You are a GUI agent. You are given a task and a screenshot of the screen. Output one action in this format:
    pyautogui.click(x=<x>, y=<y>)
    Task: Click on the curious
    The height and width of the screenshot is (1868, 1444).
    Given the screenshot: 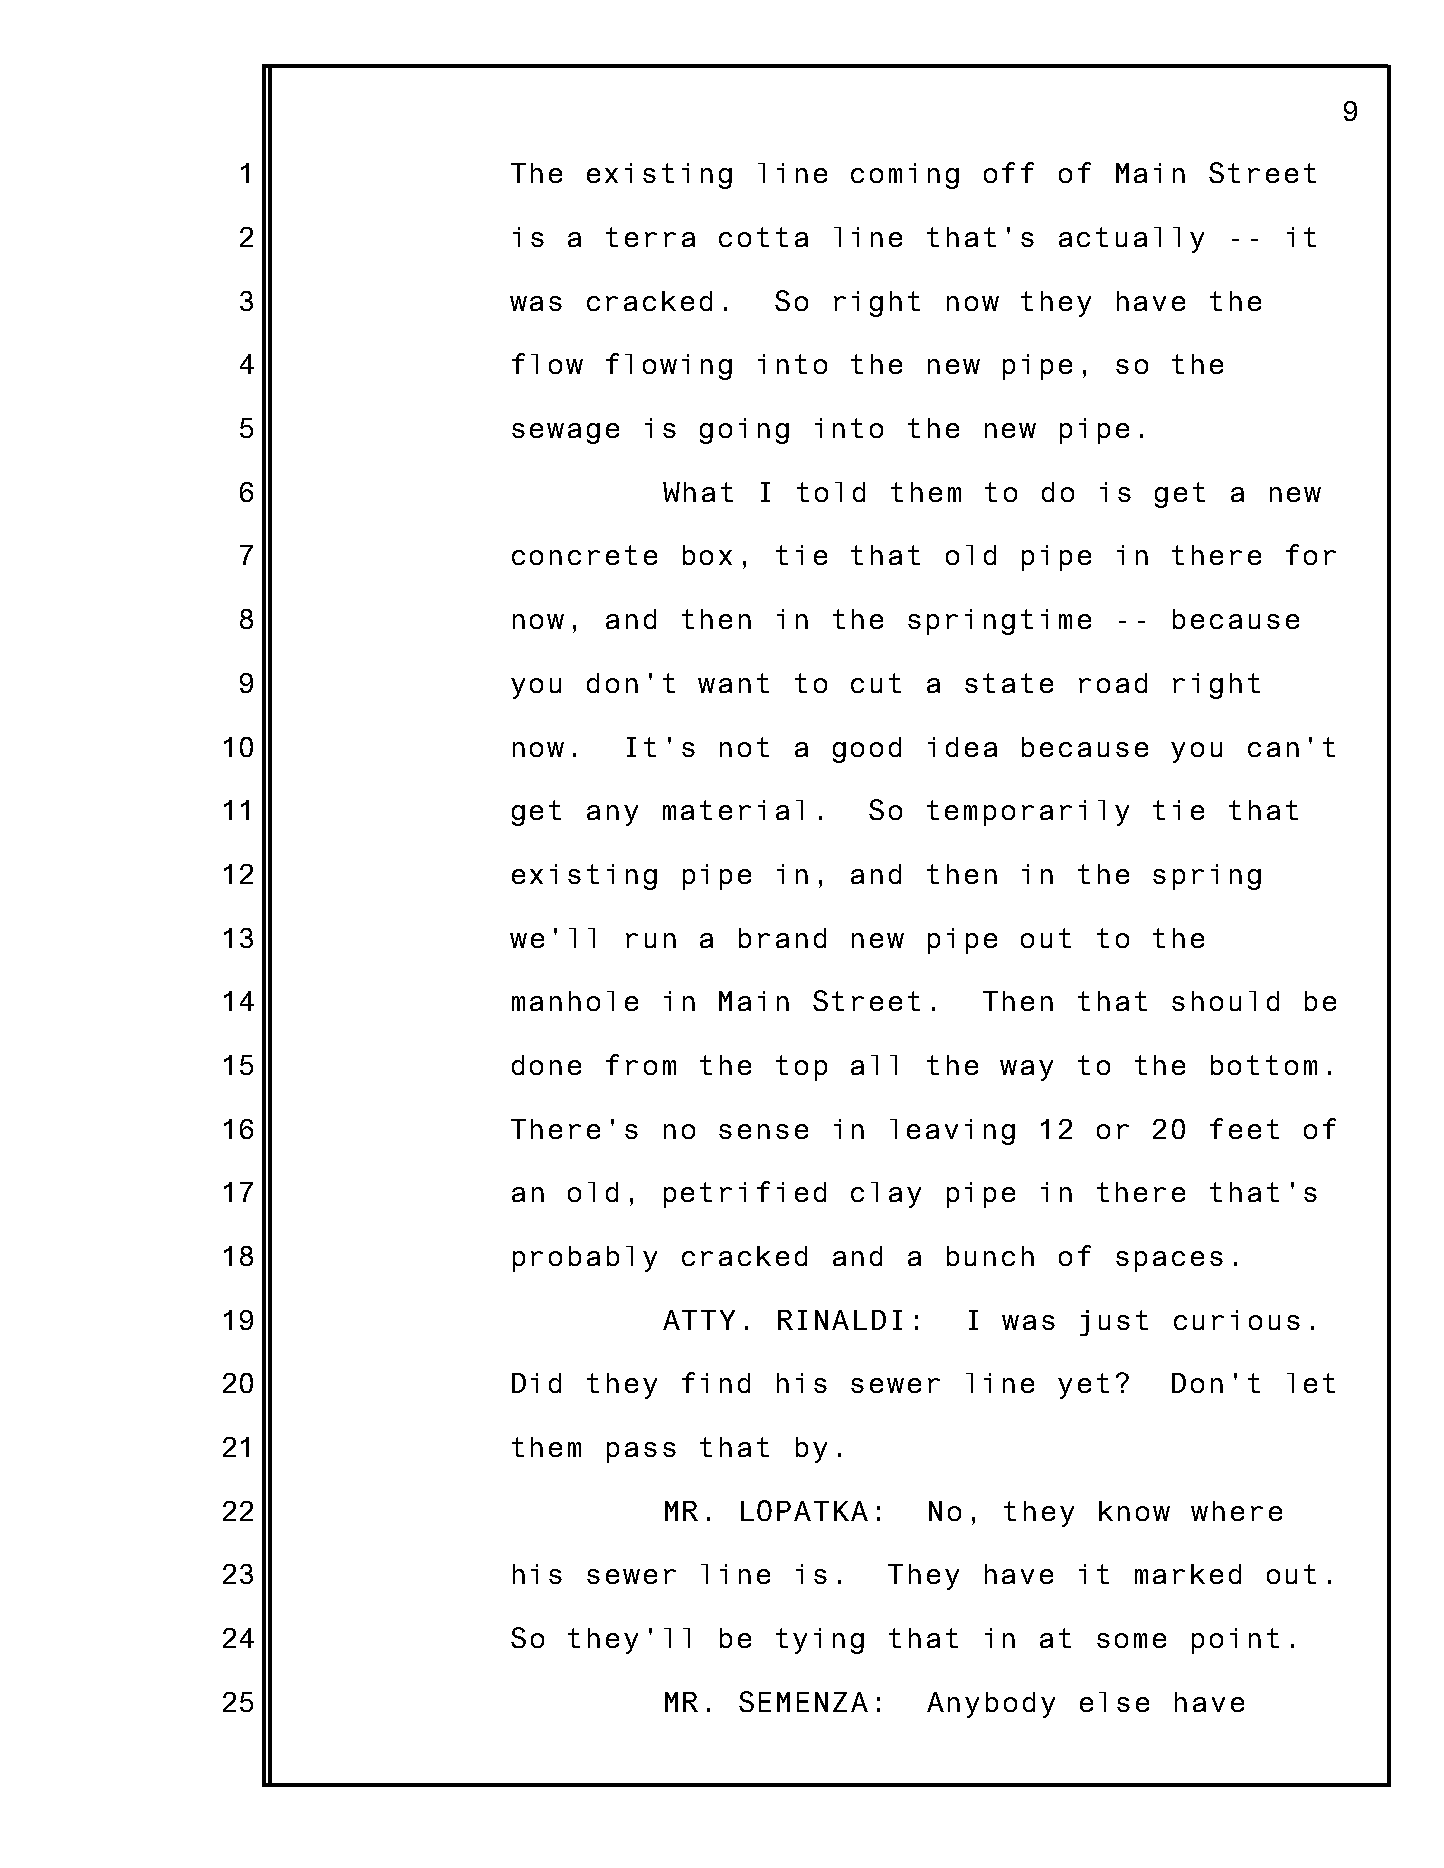 What is the action you would take?
    pyautogui.click(x=1237, y=1320)
